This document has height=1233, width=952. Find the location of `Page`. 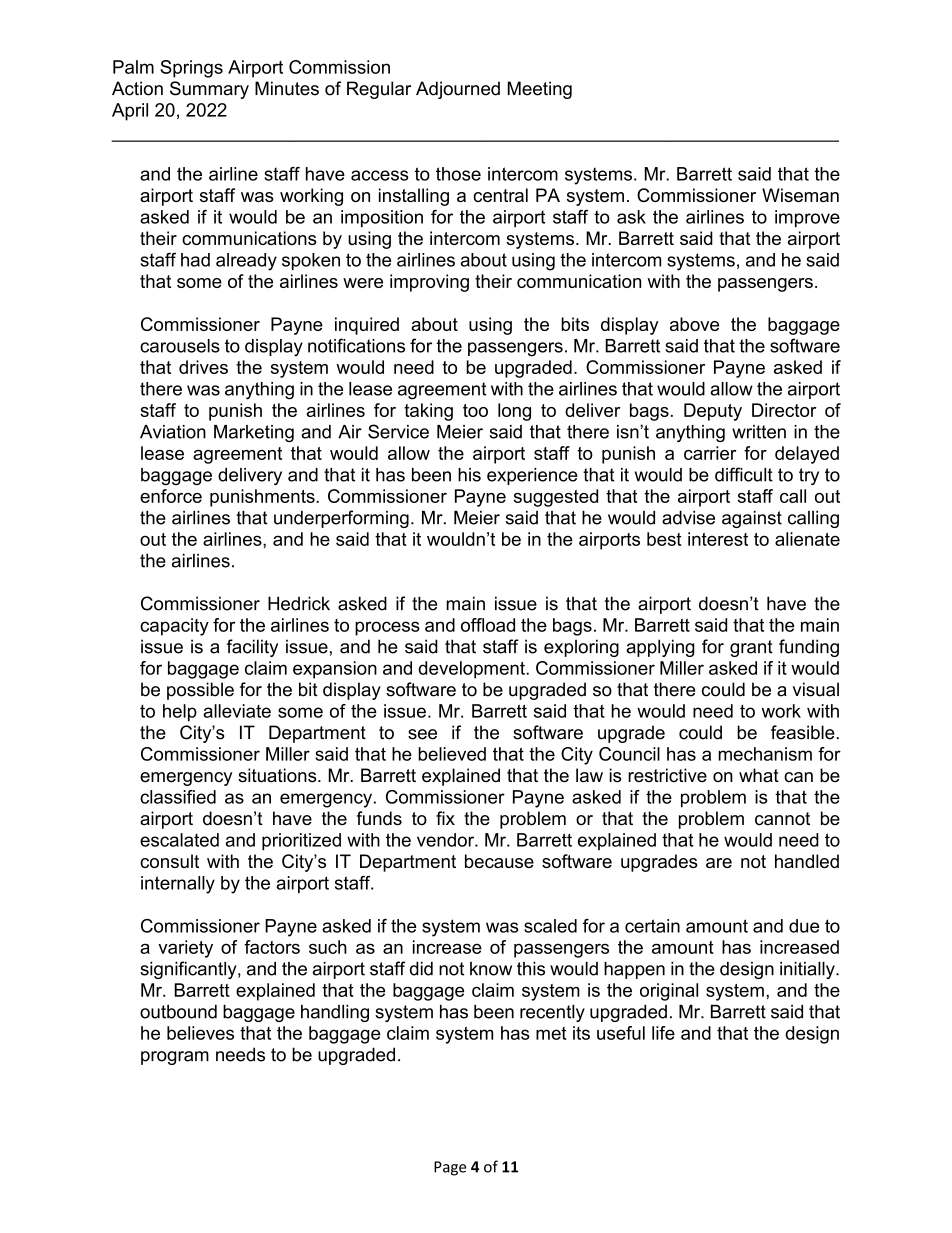

Page is located at coordinates (450, 1168).
